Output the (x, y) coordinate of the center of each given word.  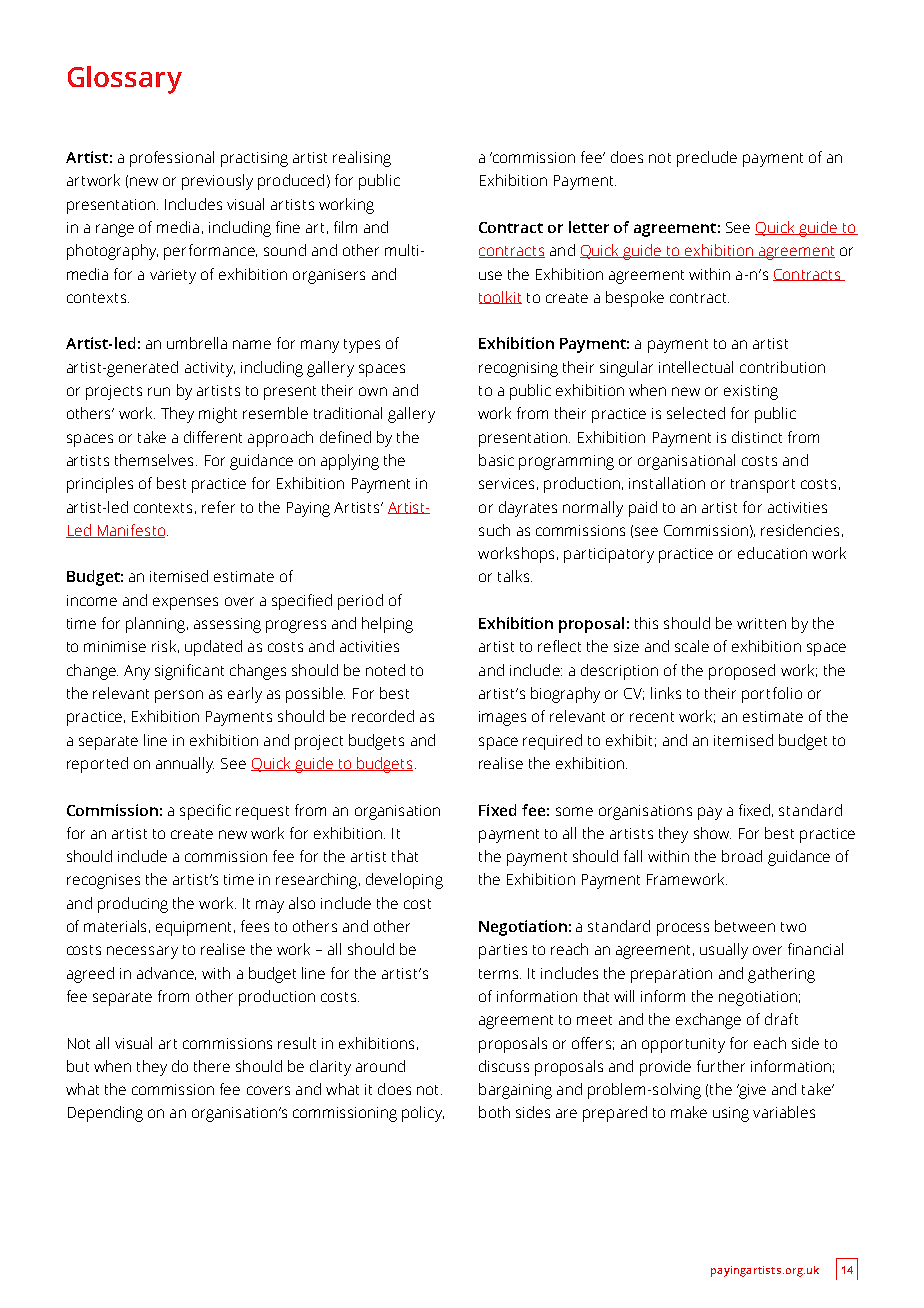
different (213, 437)
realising (362, 159)
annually (185, 765)
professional (172, 159)
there (212, 1066)
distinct (757, 437)
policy (423, 1114)
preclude (707, 159)
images (502, 718)
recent (652, 717)
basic (496, 460)
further (721, 1066)
